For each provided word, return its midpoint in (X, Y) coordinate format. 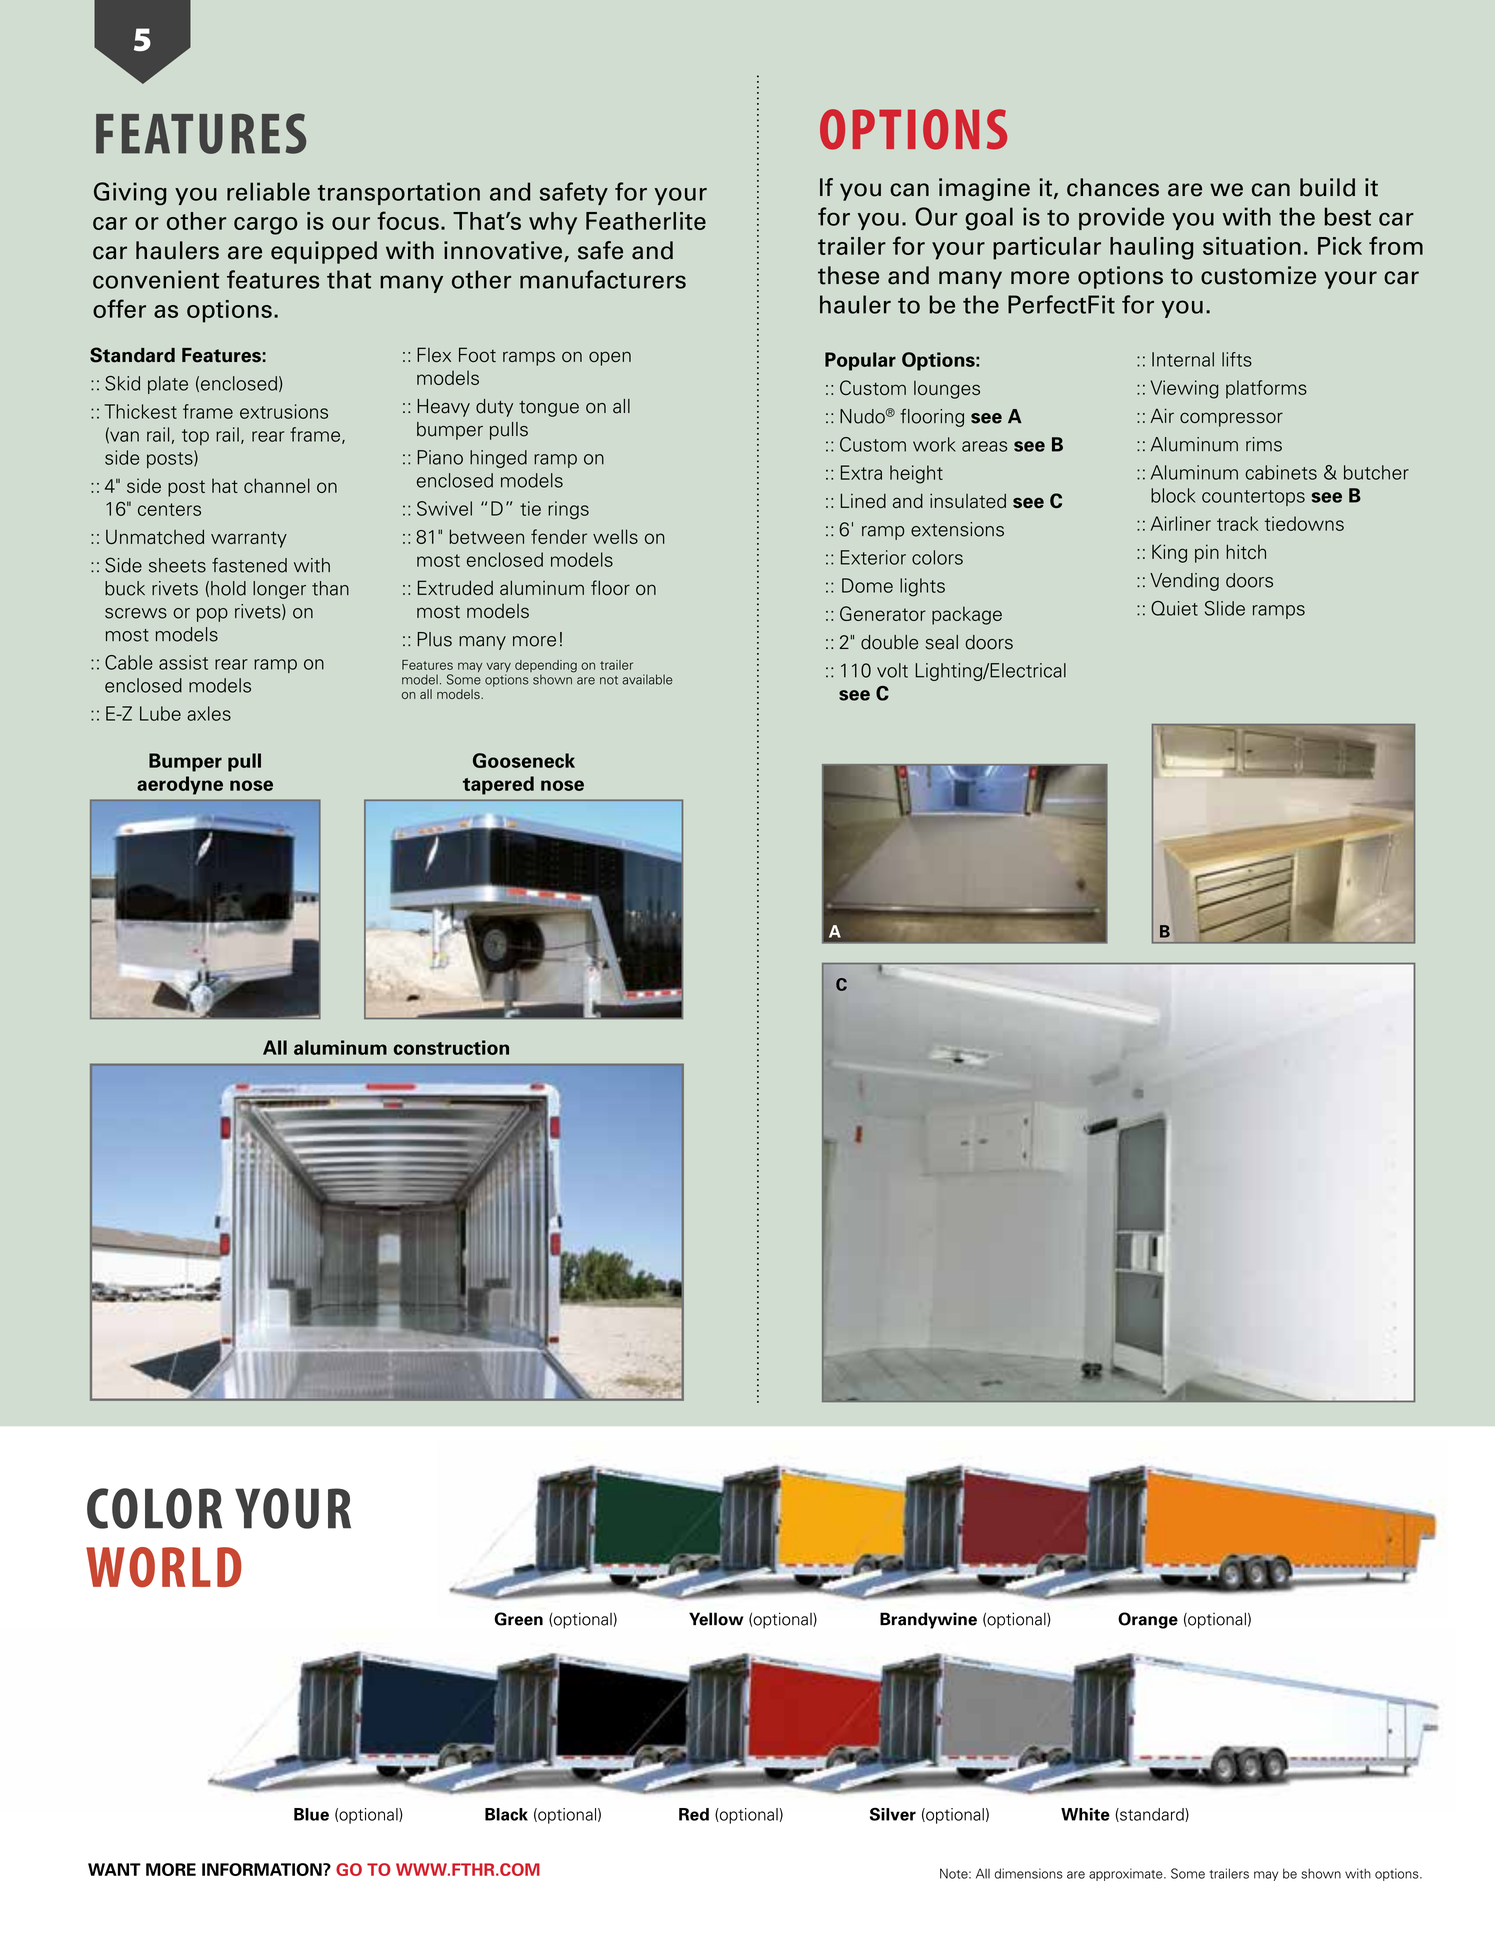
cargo (265, 226)
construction (451, 1047)
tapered (498, 785)
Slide (1225, 608)
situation (1252, 246)
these (848, 275)
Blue (311, 1814)
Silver (893, 1814)
